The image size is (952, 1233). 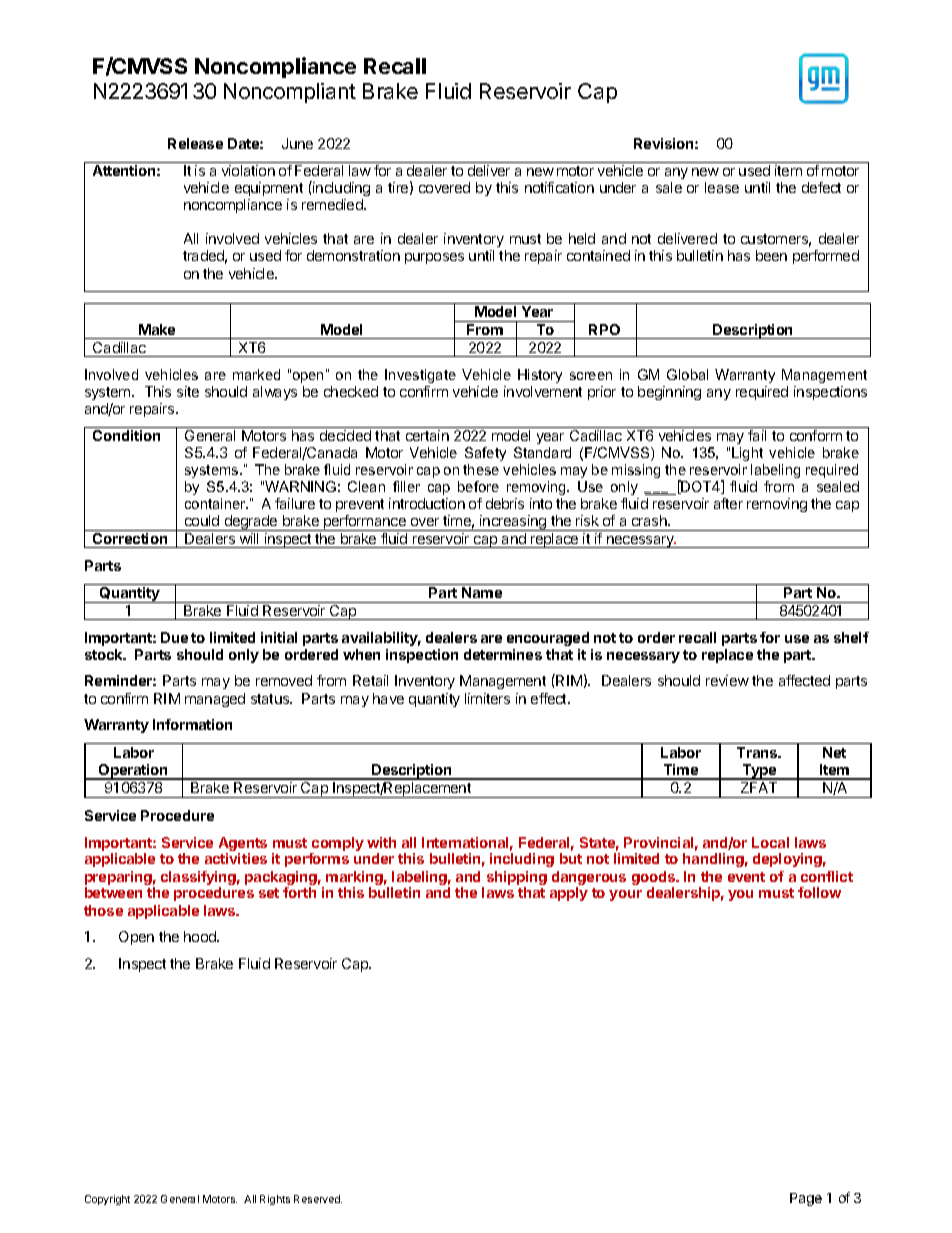 I want to click on review, so click(x=727, y=680).
